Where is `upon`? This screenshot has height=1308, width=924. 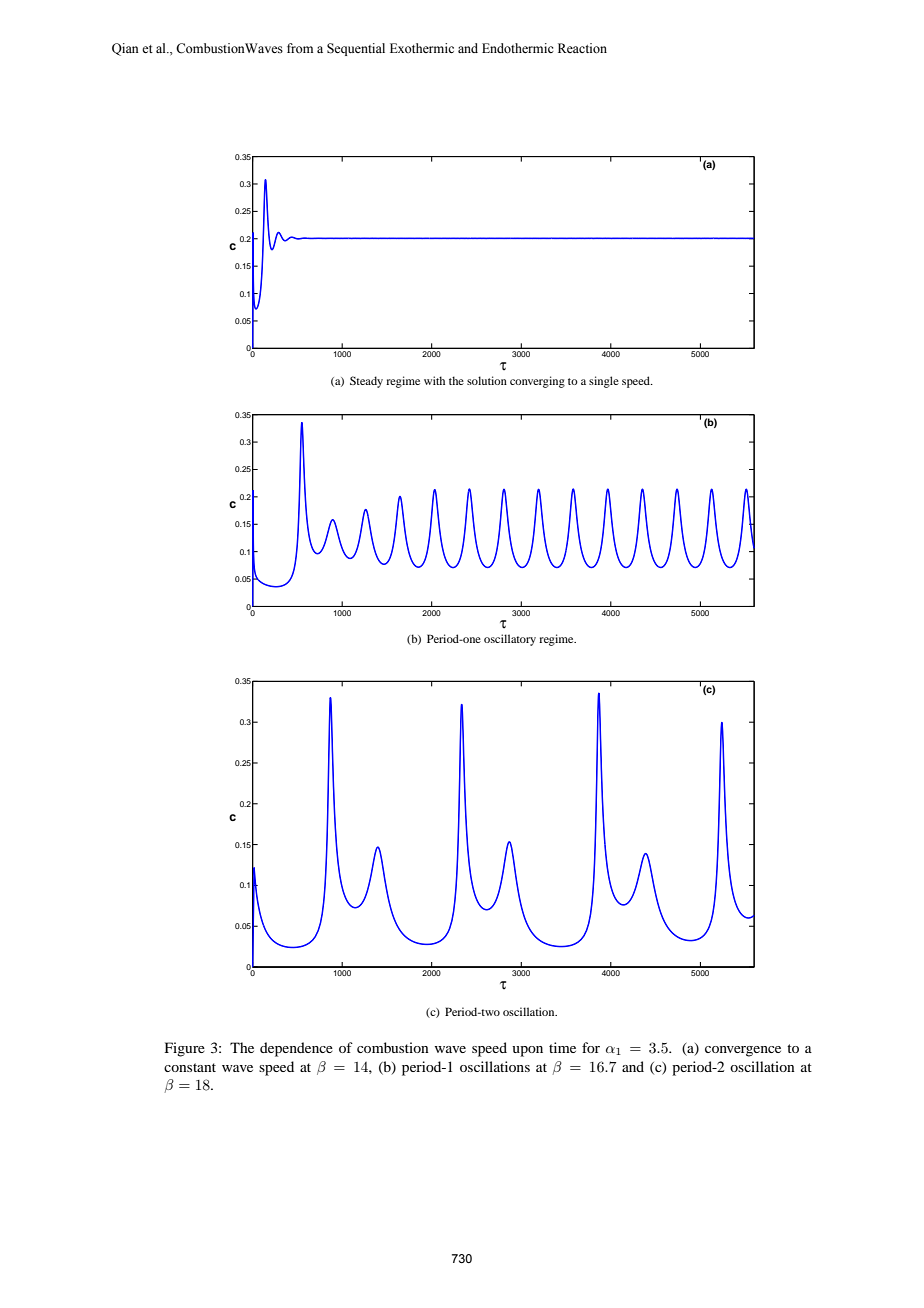
upon is located at coordinates (527, 1051).
